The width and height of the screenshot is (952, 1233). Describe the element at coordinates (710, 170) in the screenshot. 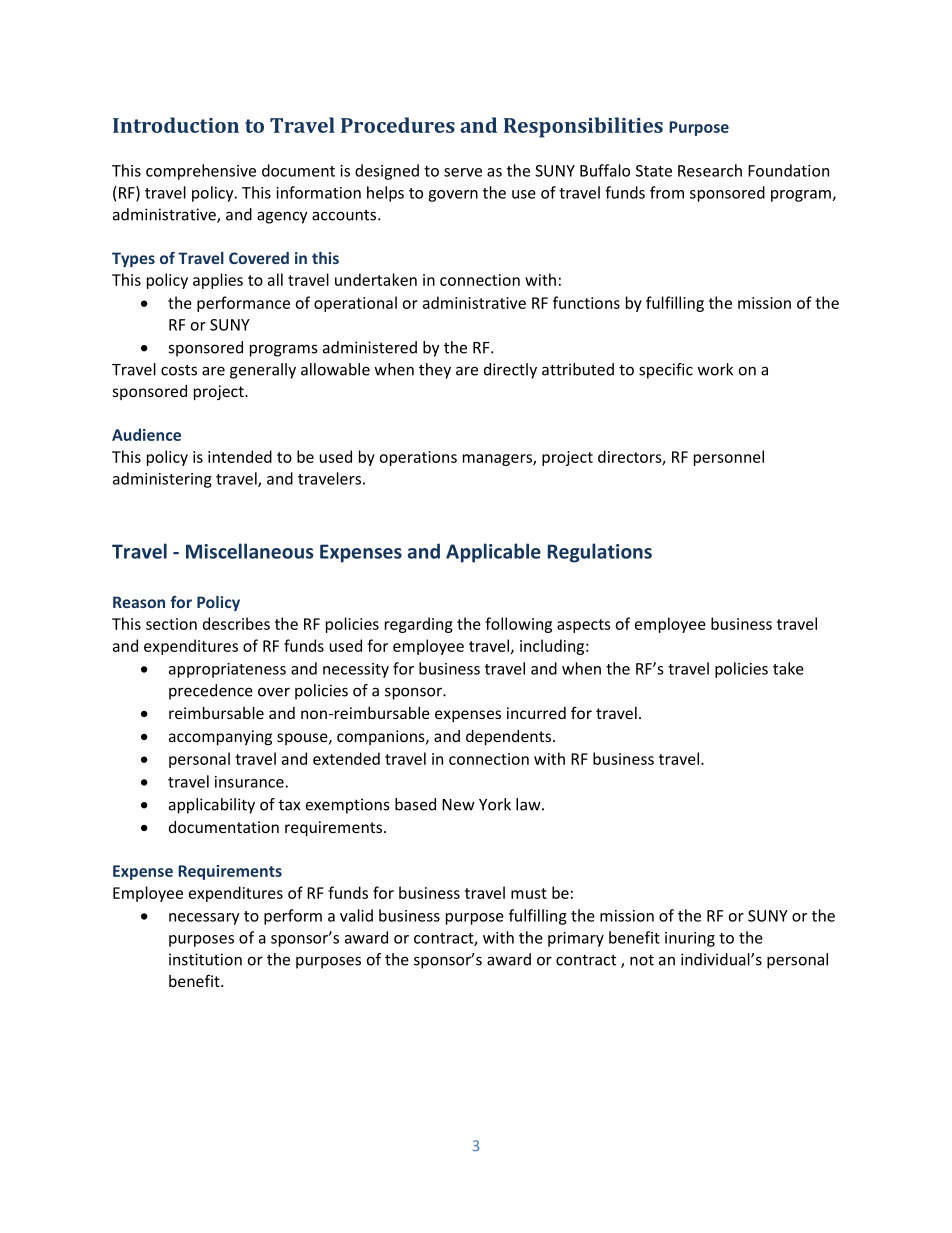

I see `Research` at that location.
